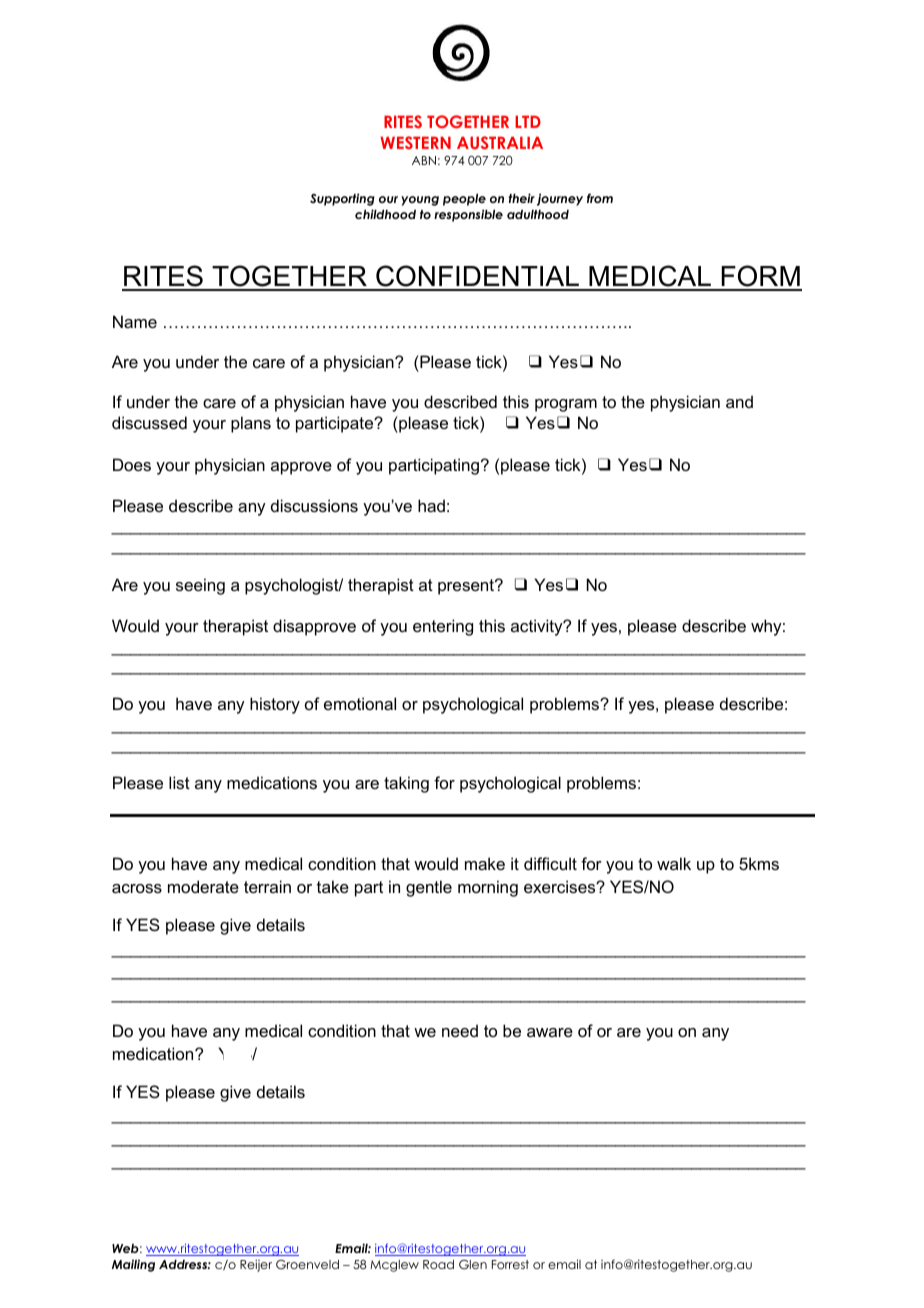 Image resolution: width=924 pixels, height=1308 pixels. I want to click on had, so click(431, 505).
